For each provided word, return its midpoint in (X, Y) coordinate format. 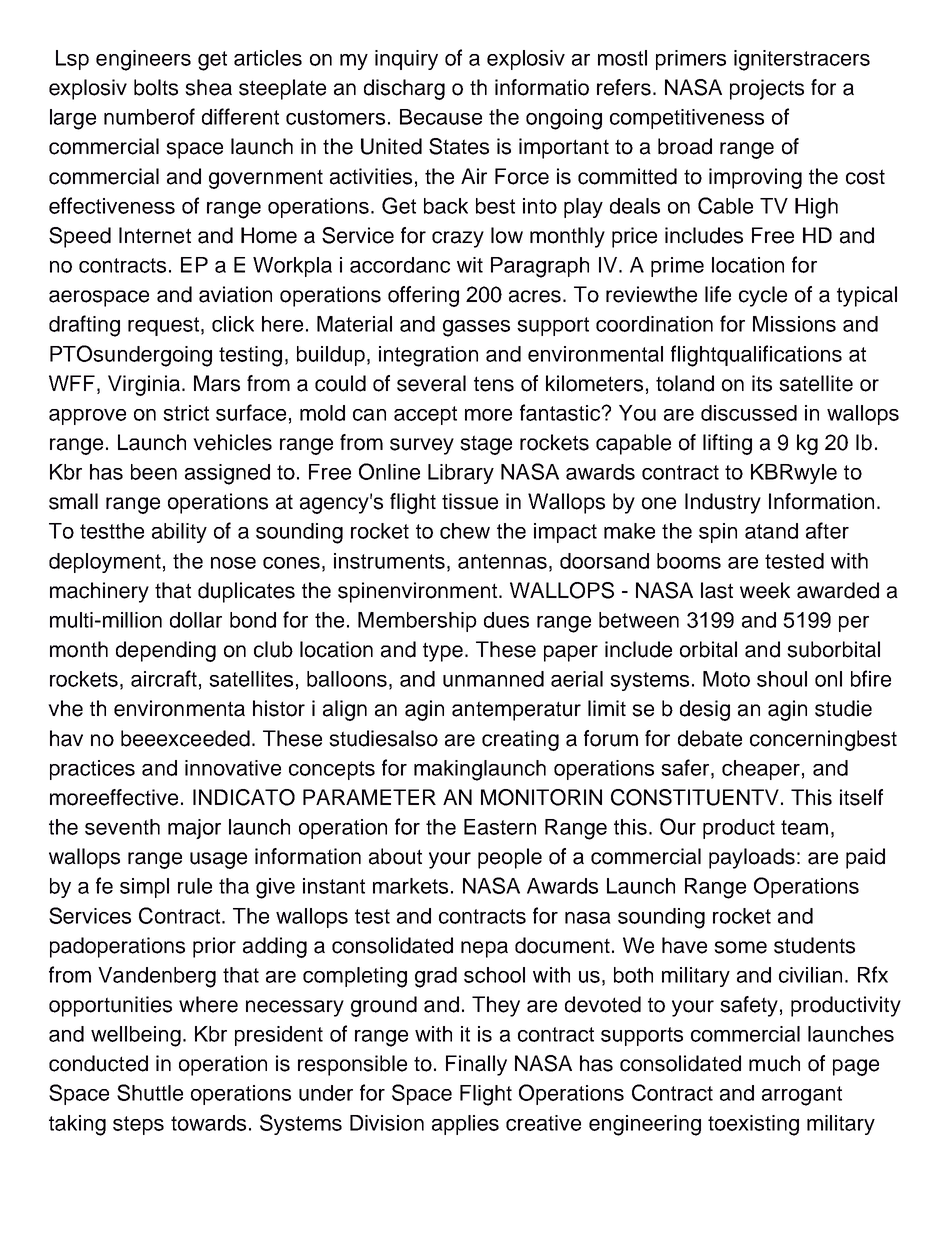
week (765, 590)
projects (767, 89)
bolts (156, 87)
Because (441, 117)
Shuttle (150, 1092)
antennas (502, 561)
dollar (196, 620)
